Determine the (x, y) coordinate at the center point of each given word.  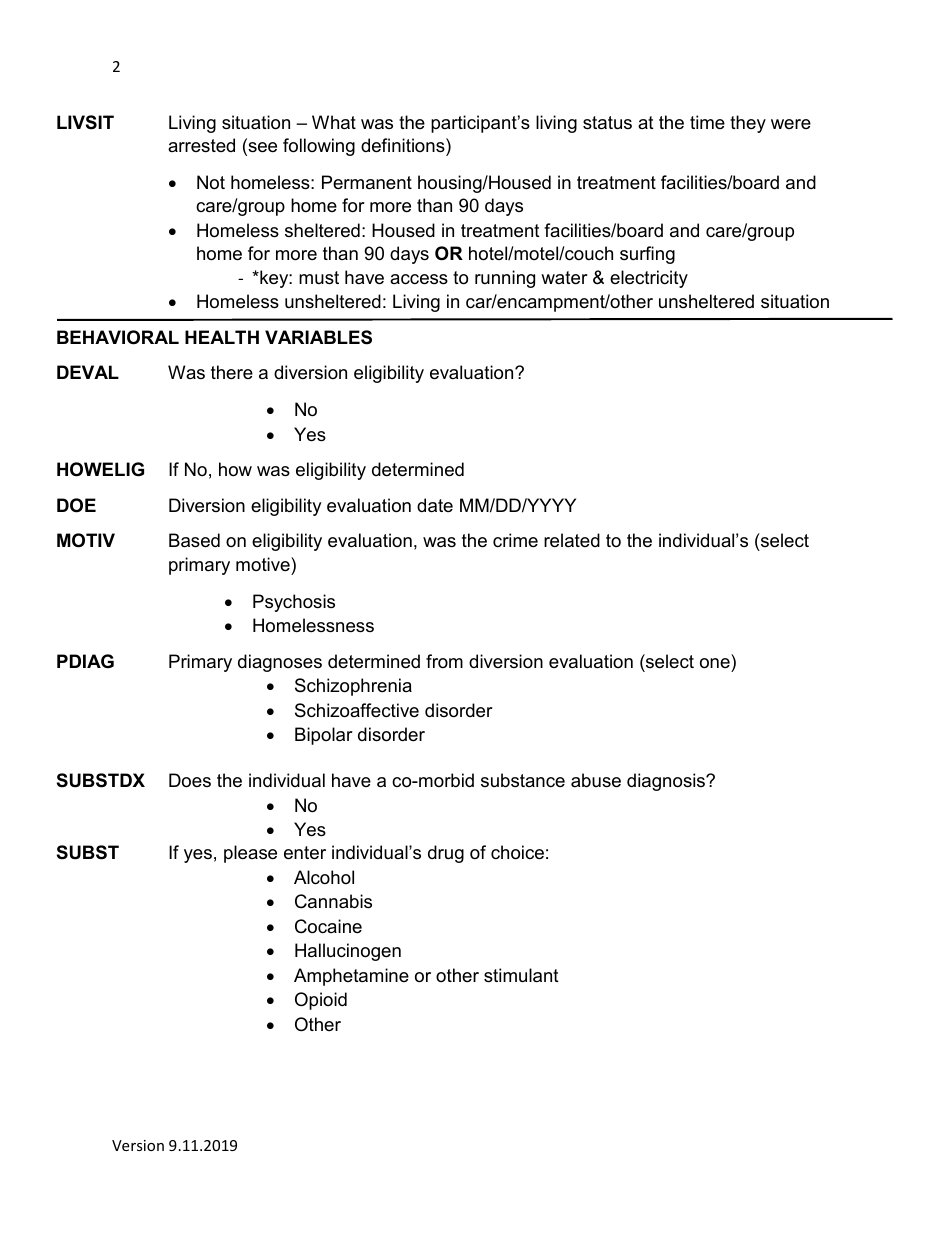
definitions (404, 145)
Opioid (321, 1001)
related (572, 540)
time (707, 122)
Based (194, 540)
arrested (201, 145)
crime (515, 540)
